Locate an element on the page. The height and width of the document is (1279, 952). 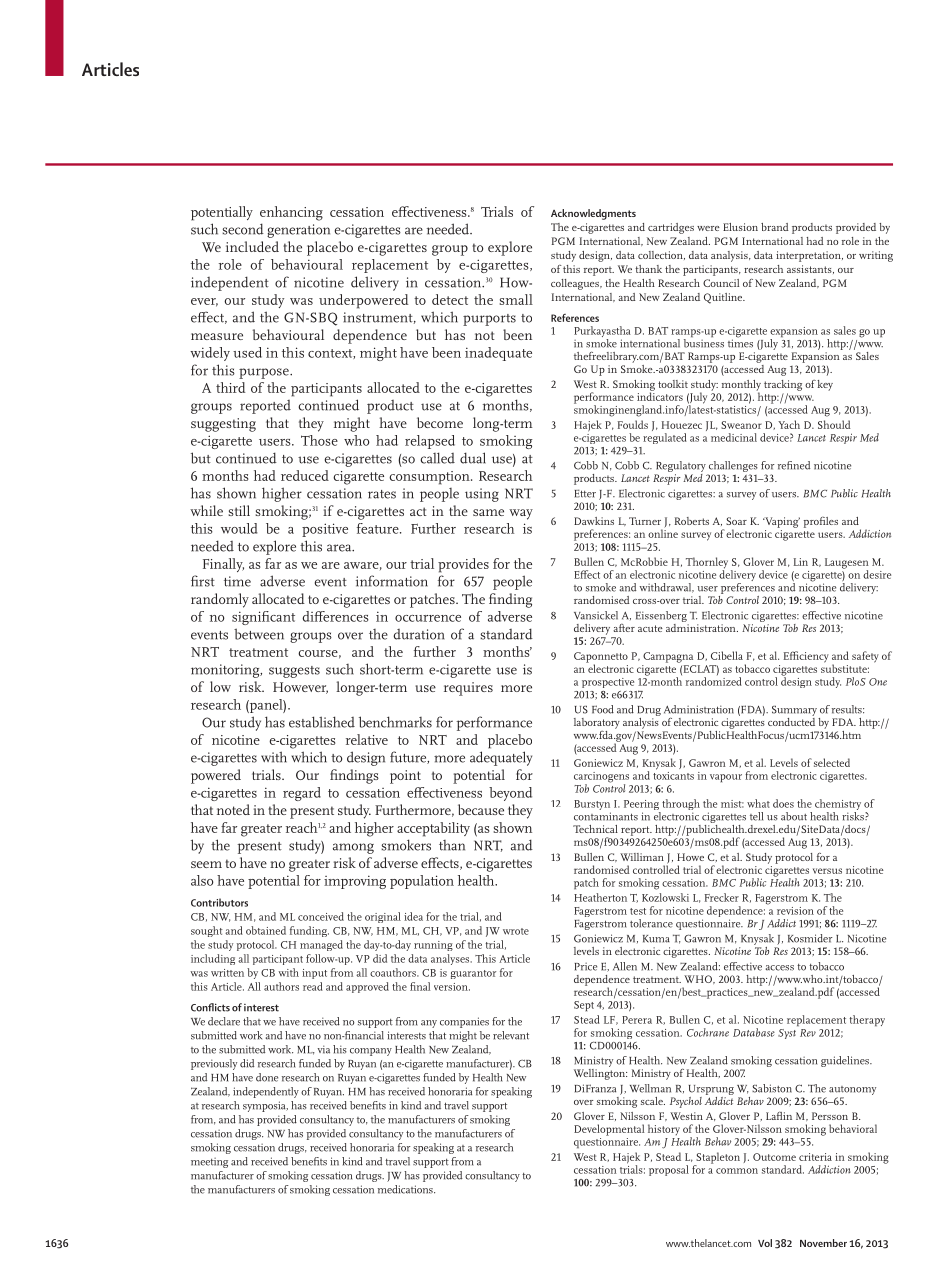
way is located at coordinates (521, 514).
